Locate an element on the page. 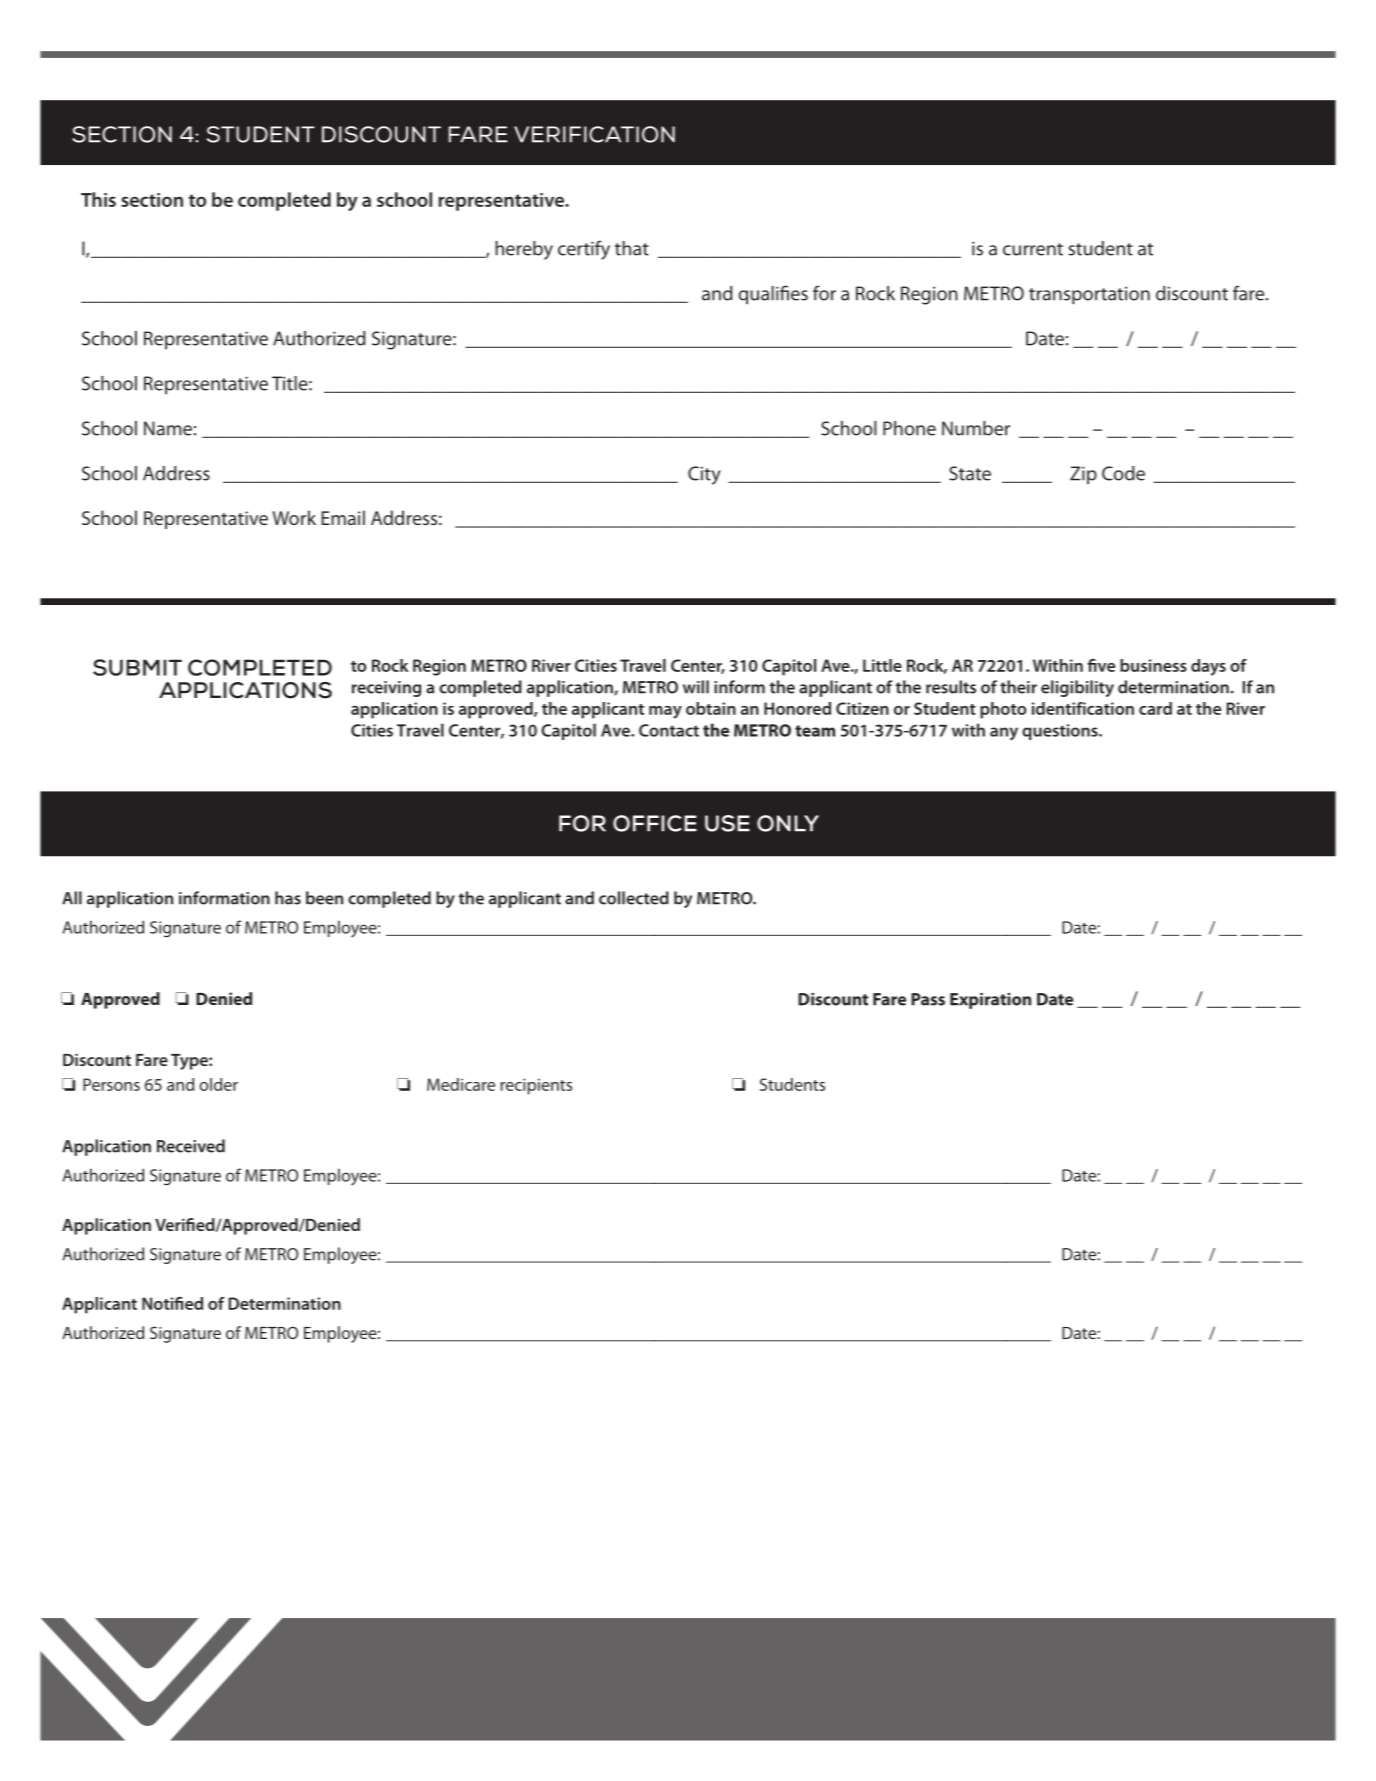  Phone is located at coordinates (909, 428).
